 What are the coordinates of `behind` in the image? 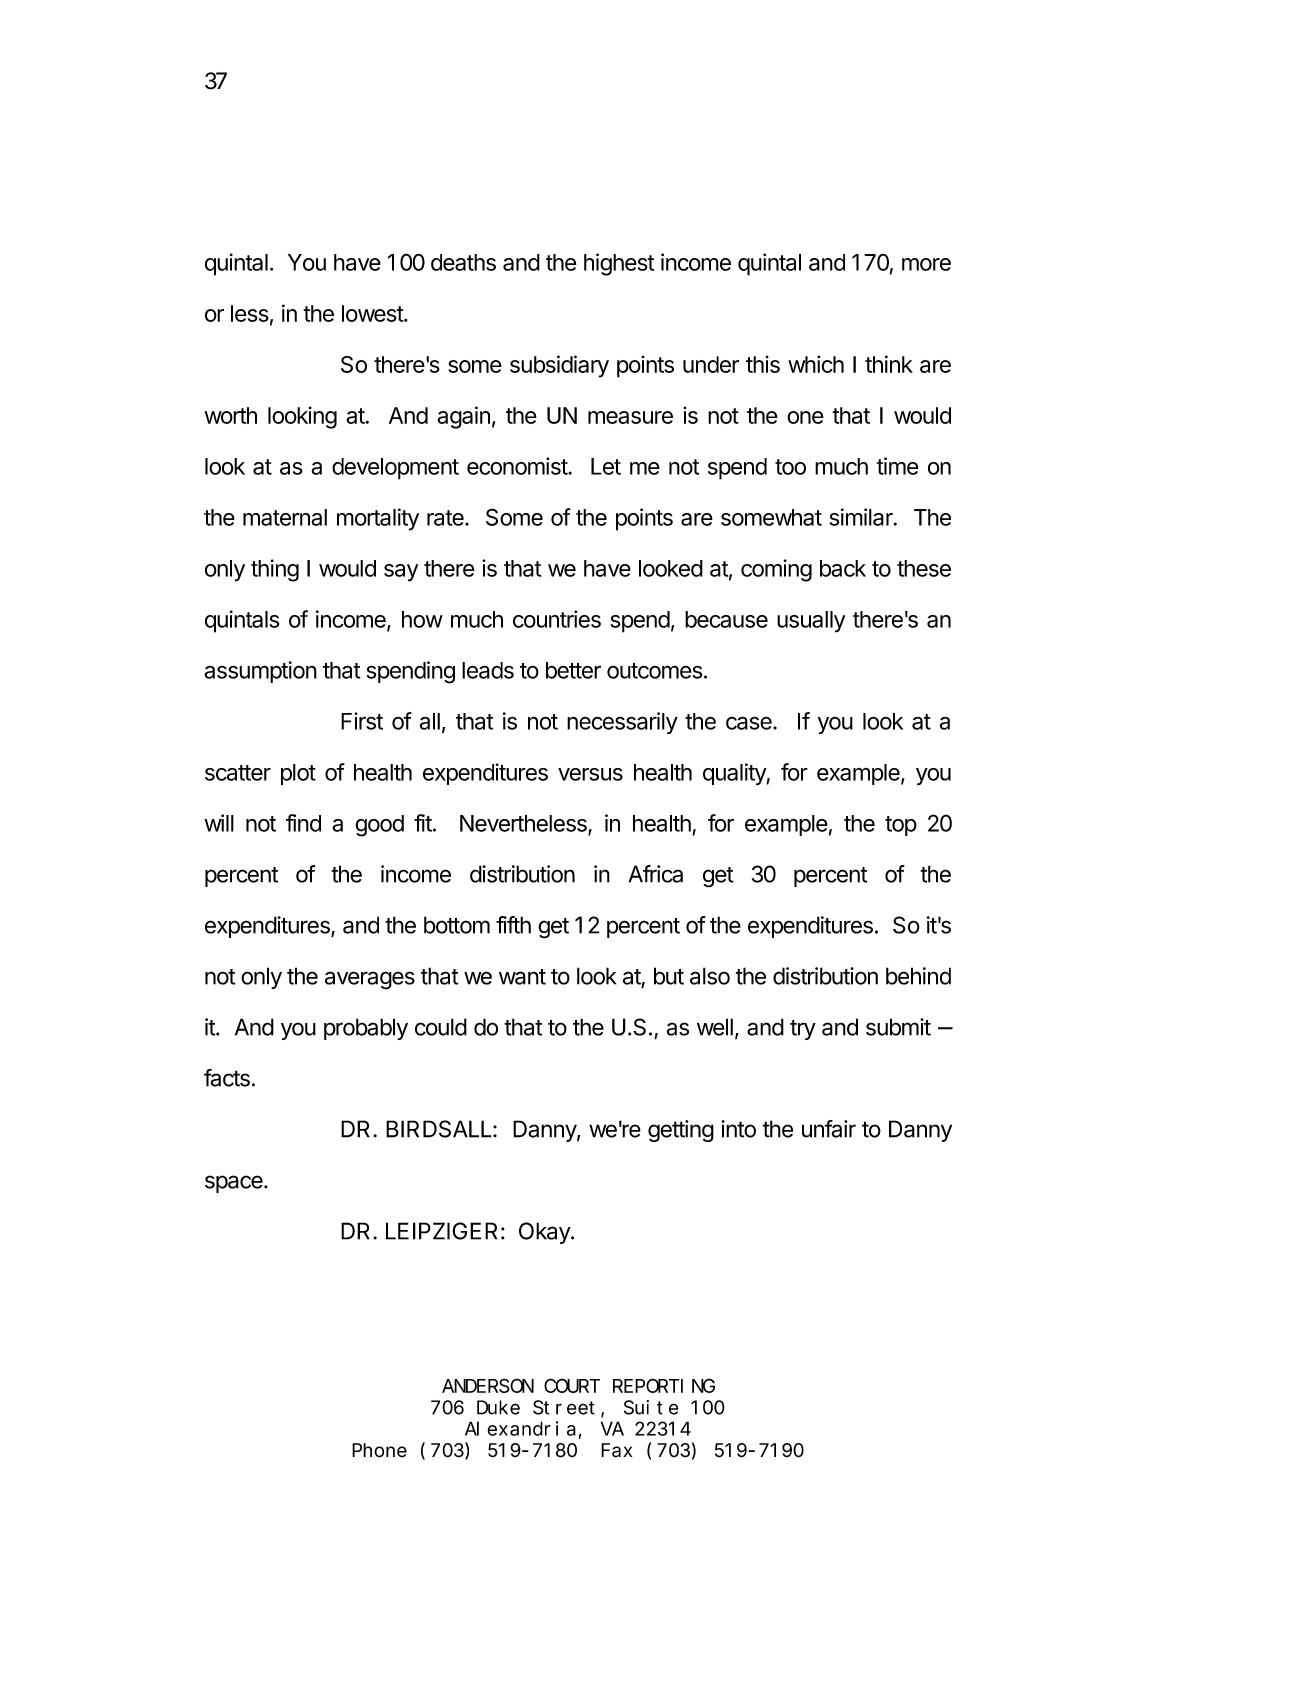 It's located at (918, 976).
